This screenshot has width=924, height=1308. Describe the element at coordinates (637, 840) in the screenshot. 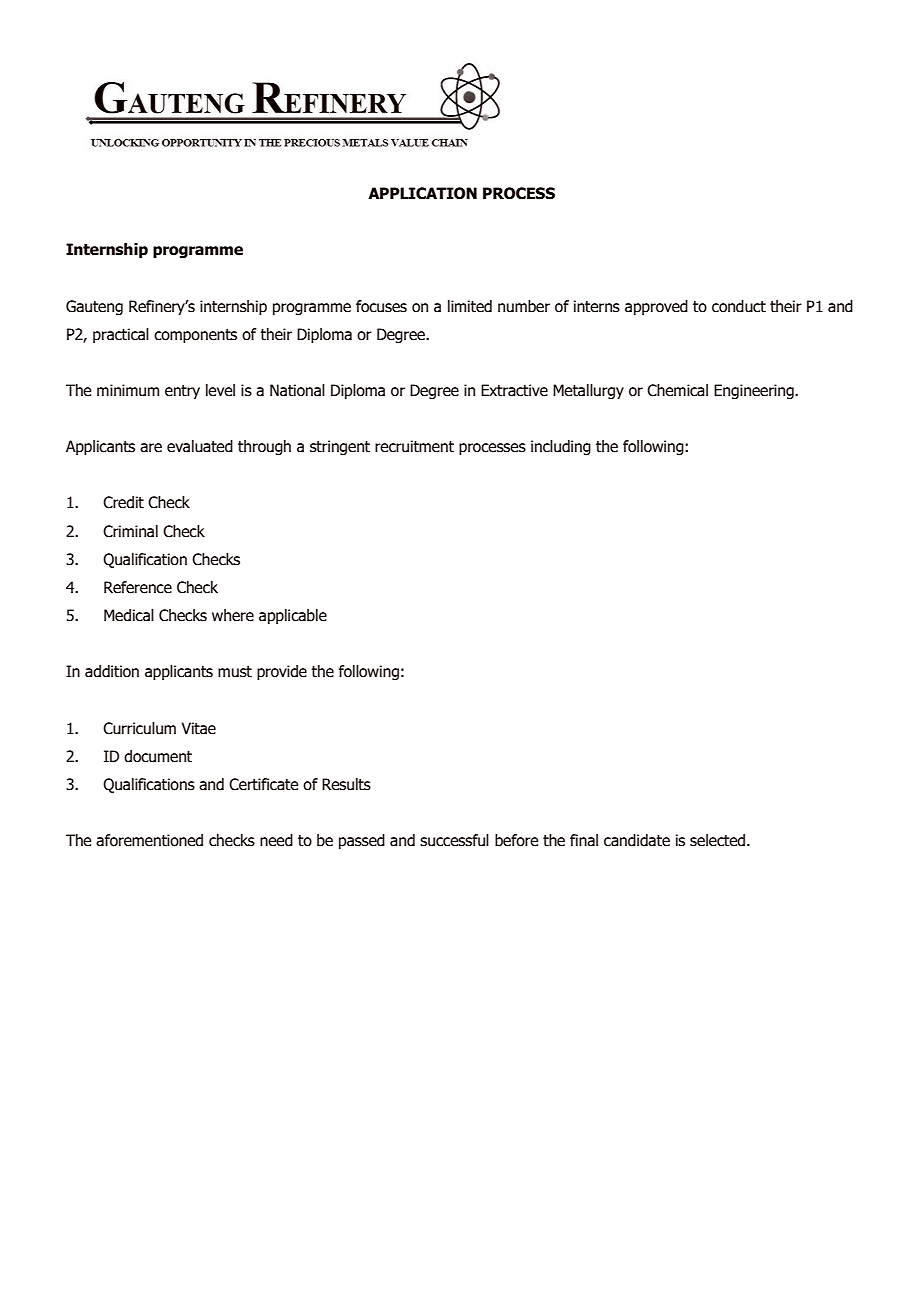

I see `candidate` at that location.
